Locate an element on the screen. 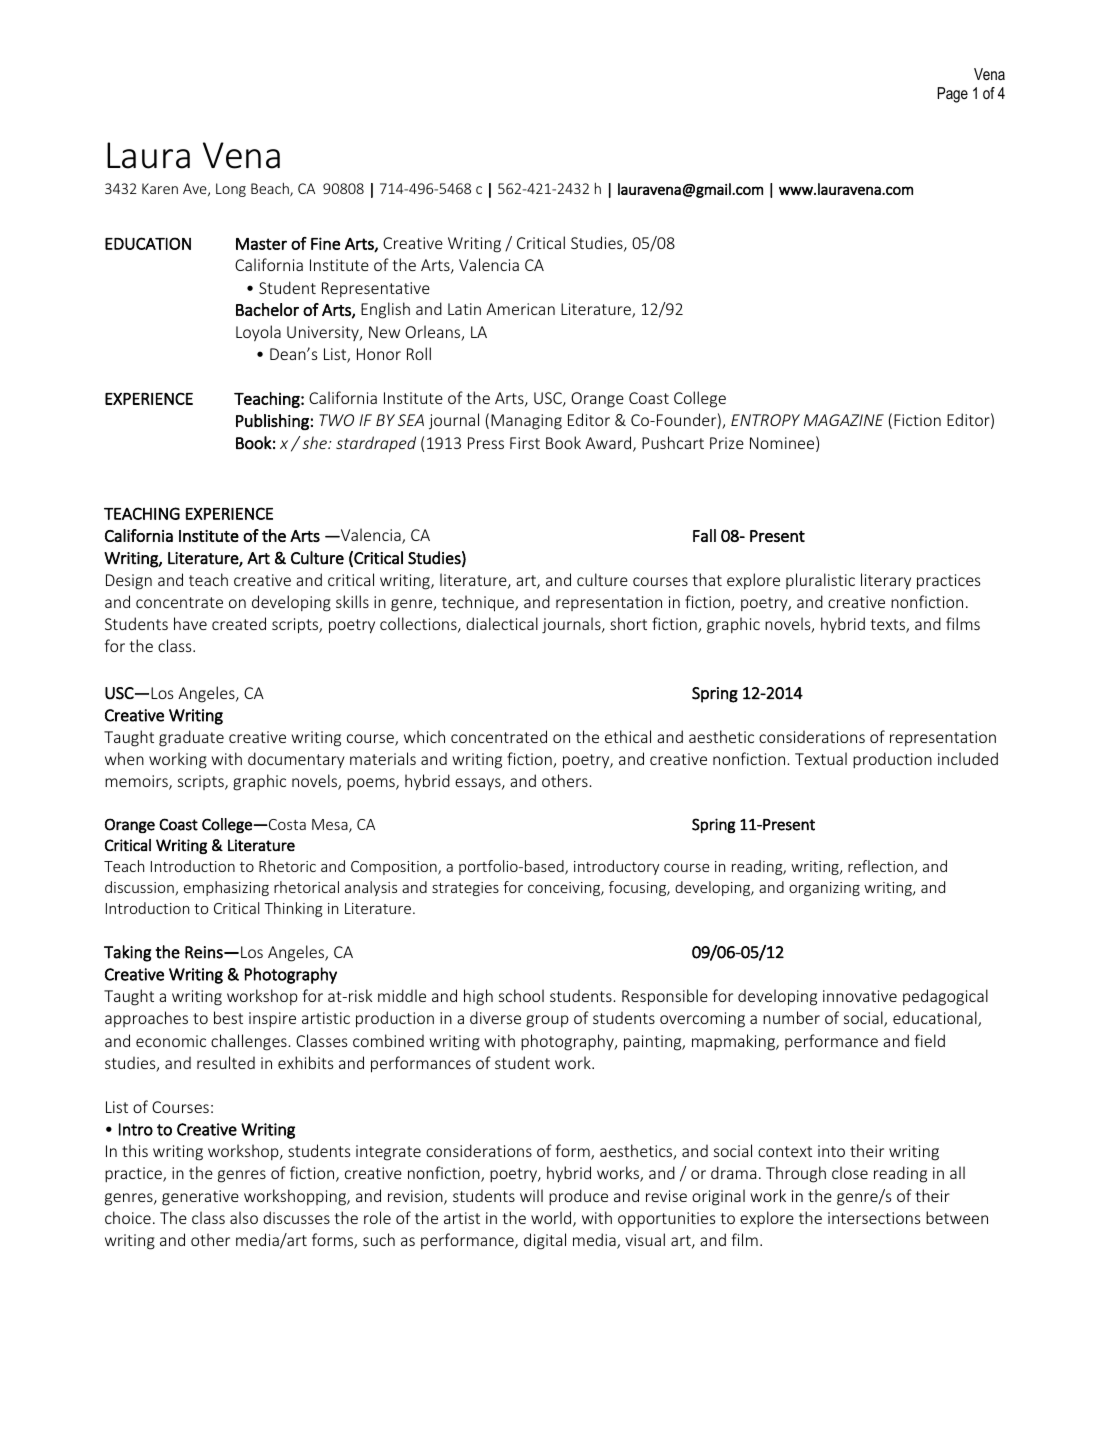 This screenshot has height=1437, width=1110. Page is located at coordinates (952, 95).
